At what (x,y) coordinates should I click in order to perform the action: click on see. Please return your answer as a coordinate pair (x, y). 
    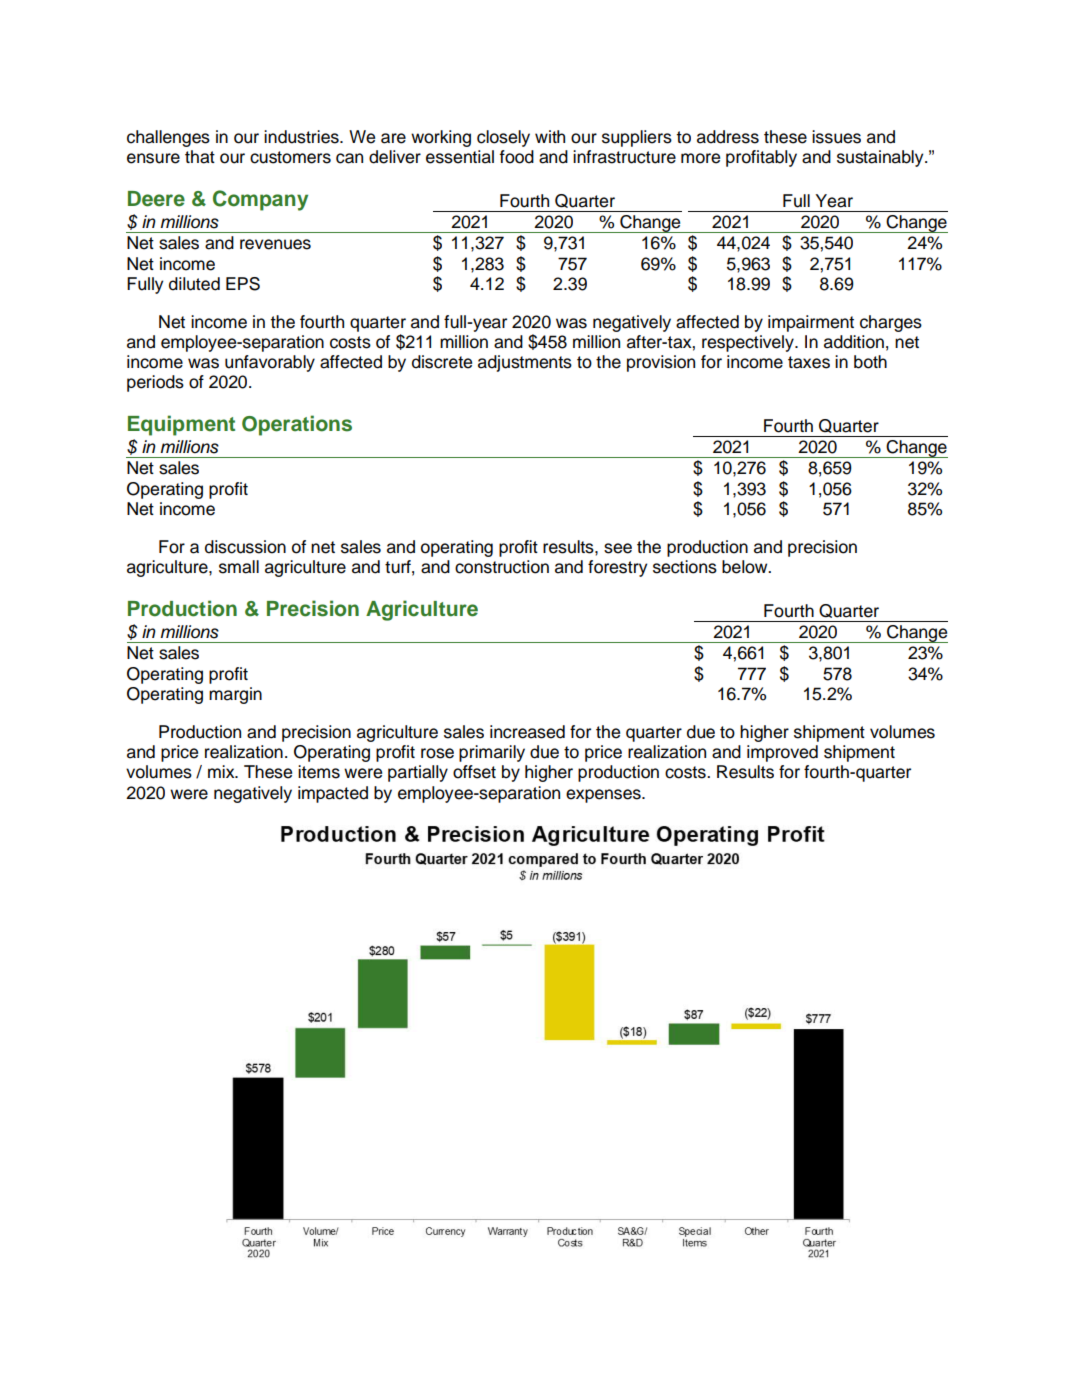
    Looking at the image, I should click on (618, 548).
